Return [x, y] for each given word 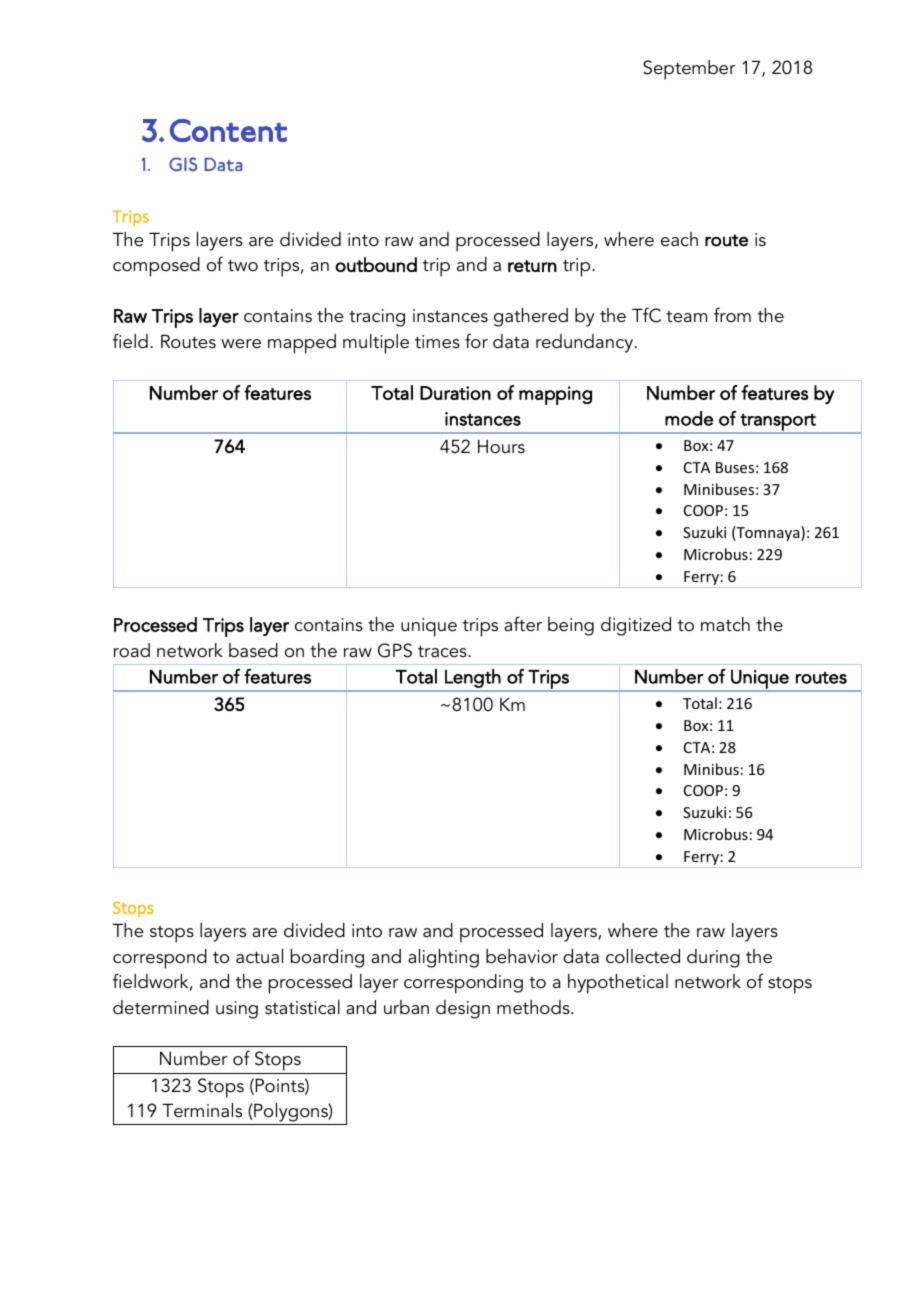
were [241, 344]
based [253, 650]
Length [473, 678]
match [725, 624]
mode [689, 418]
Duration [455, 393]
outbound [376, 264]
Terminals [202, 1110]
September [689, 70]
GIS [183, 164]
